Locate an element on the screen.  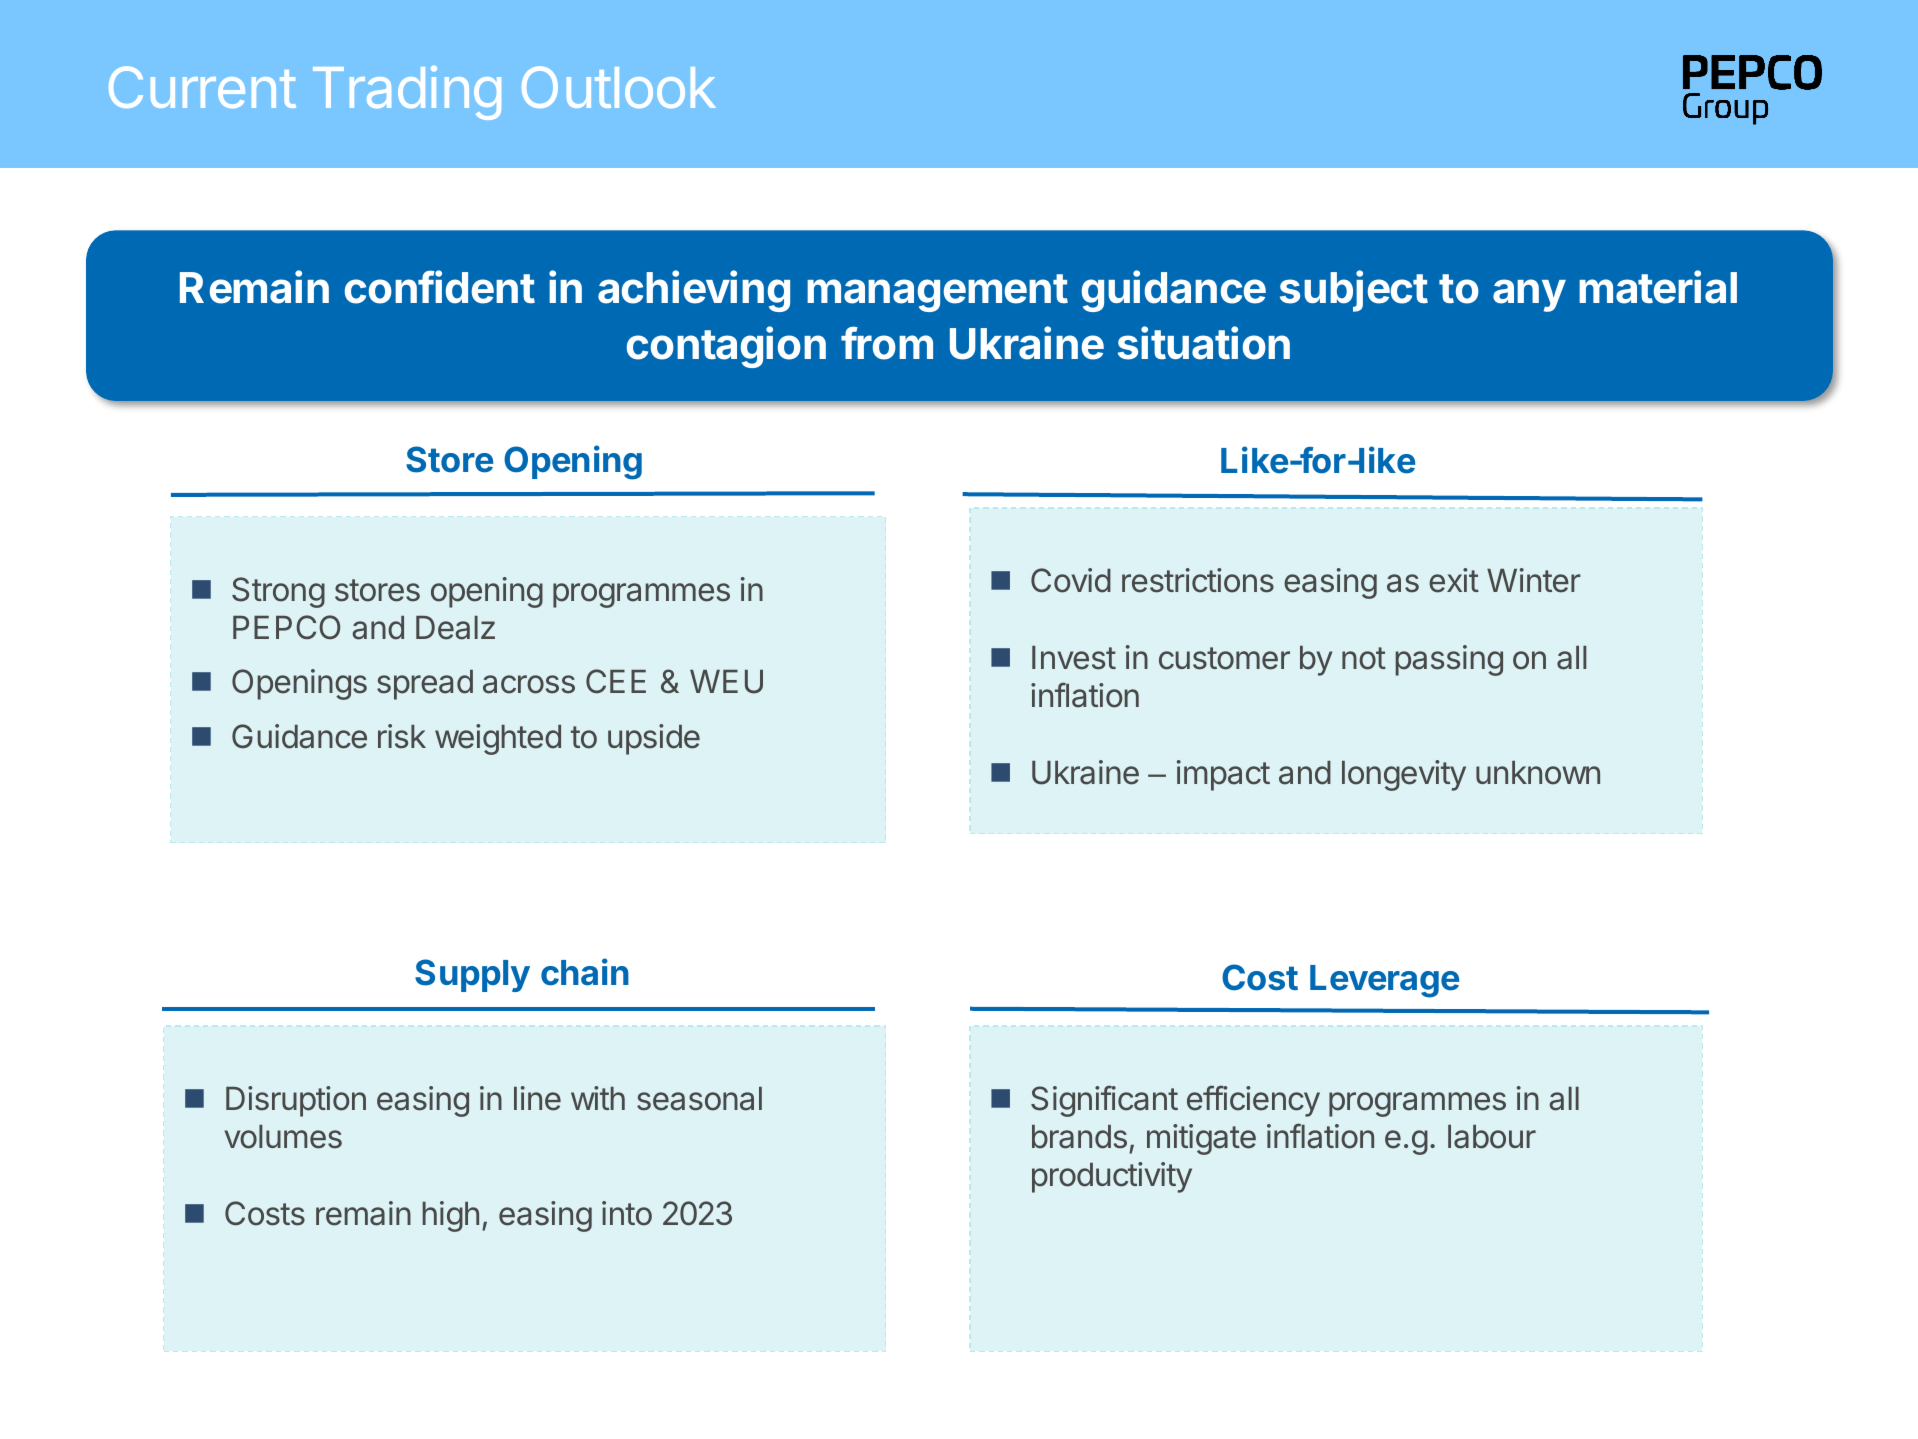
Outlook is located at coordinates (619, 87).
